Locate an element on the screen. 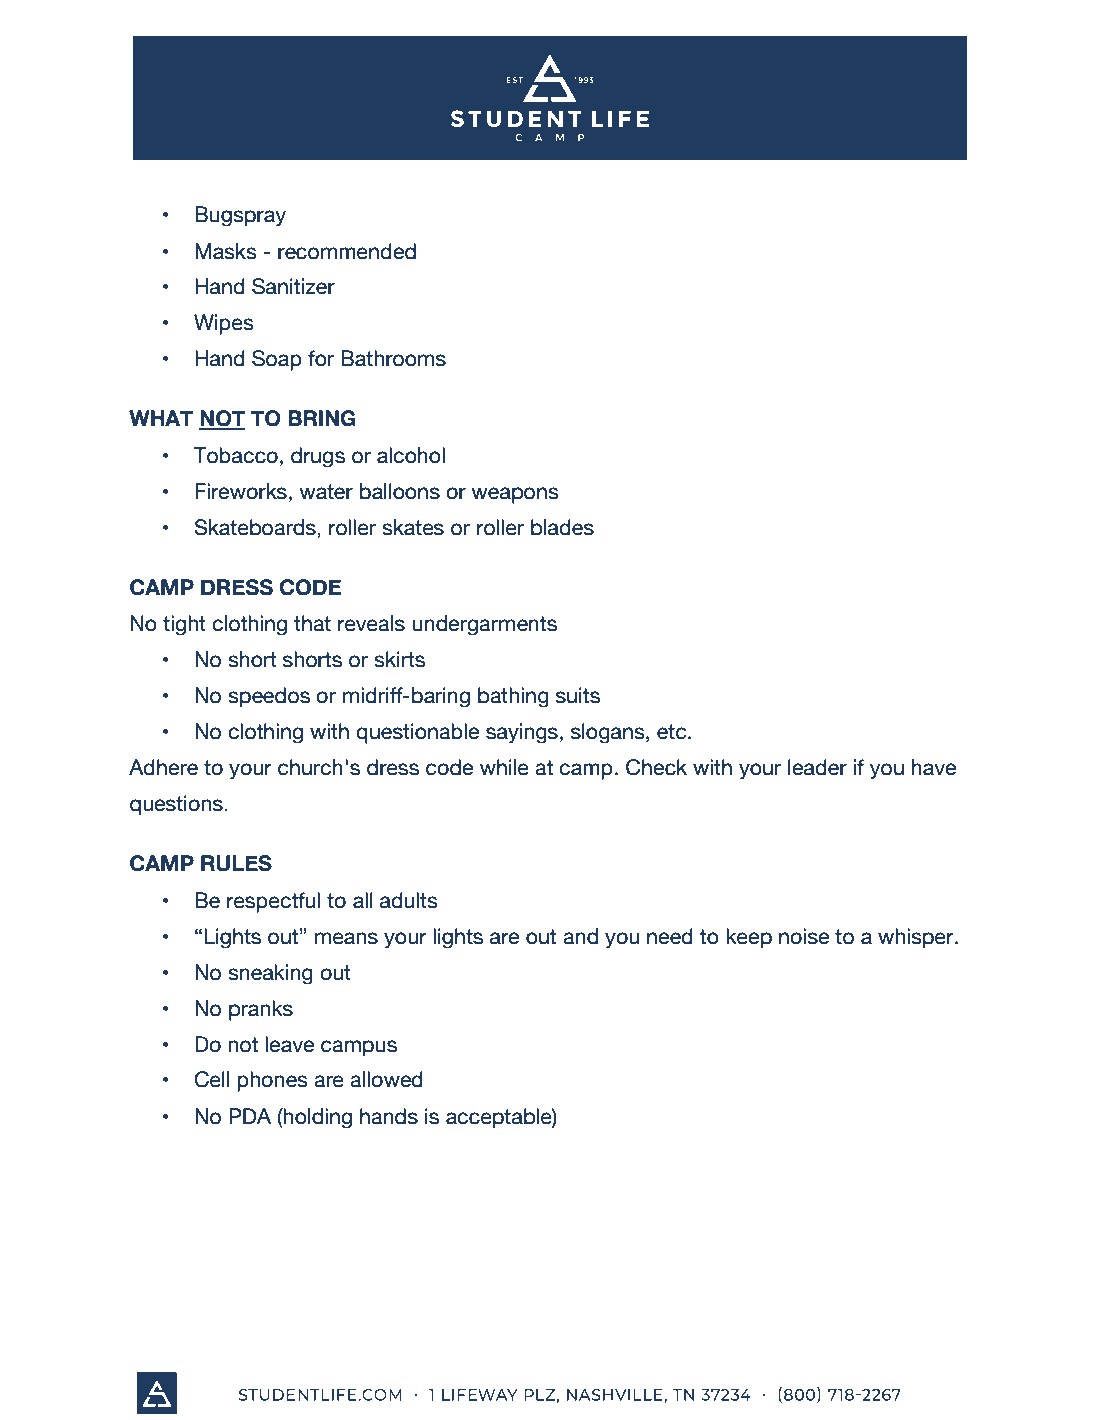 Image resolution: width=1097 pixels, height=1420 pixels. while is located at coordinates (504, 767).
